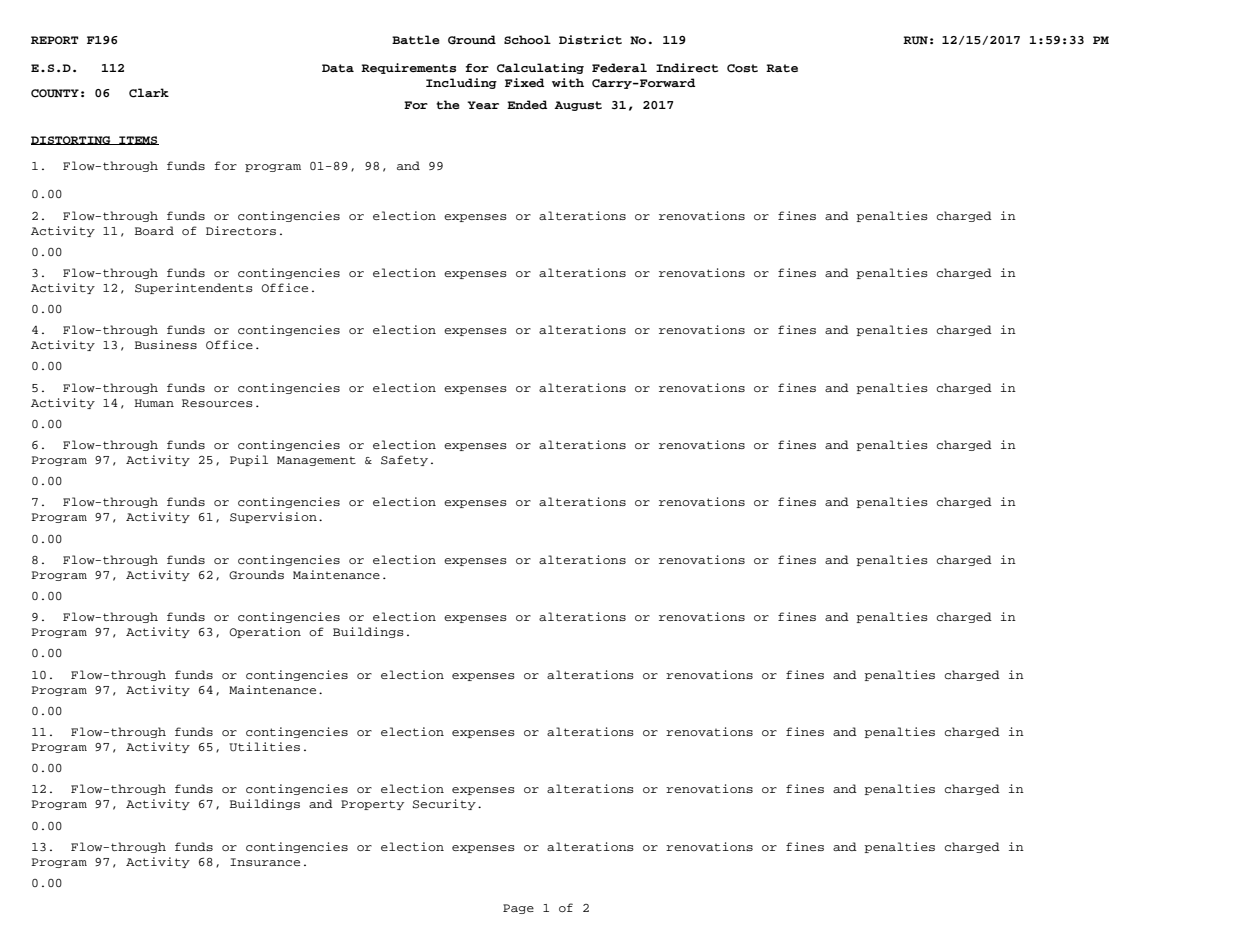 This screenshot has width=1233, height=952. What do you see at coordinates (265, 862) in the screenshot?
I see `Insurance` at bounding box center [265, 862].
